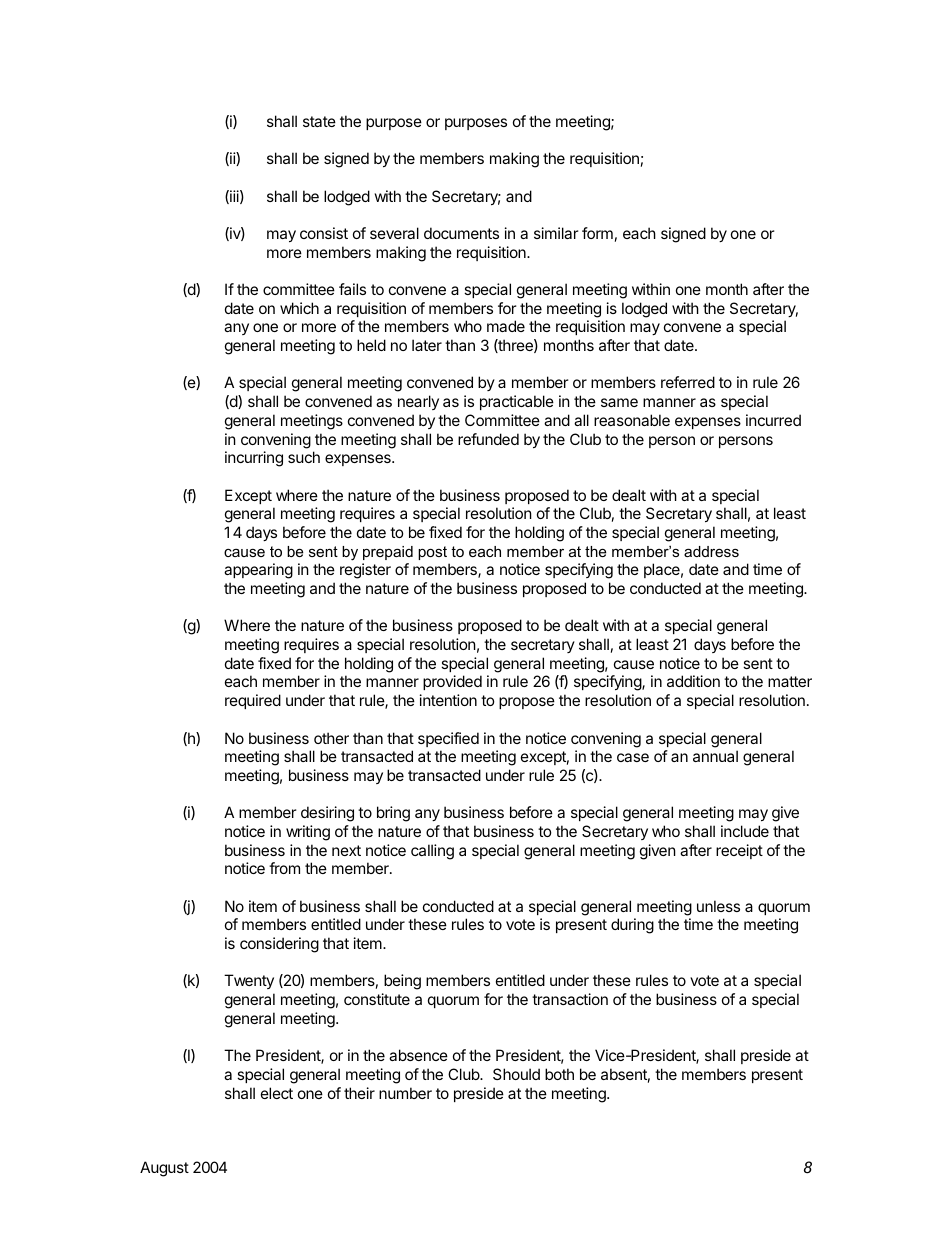 This screenshot has height=1233, width=952. Describe the element at coordinates (597, 233) in the screenshot. I see `form` at that location.
